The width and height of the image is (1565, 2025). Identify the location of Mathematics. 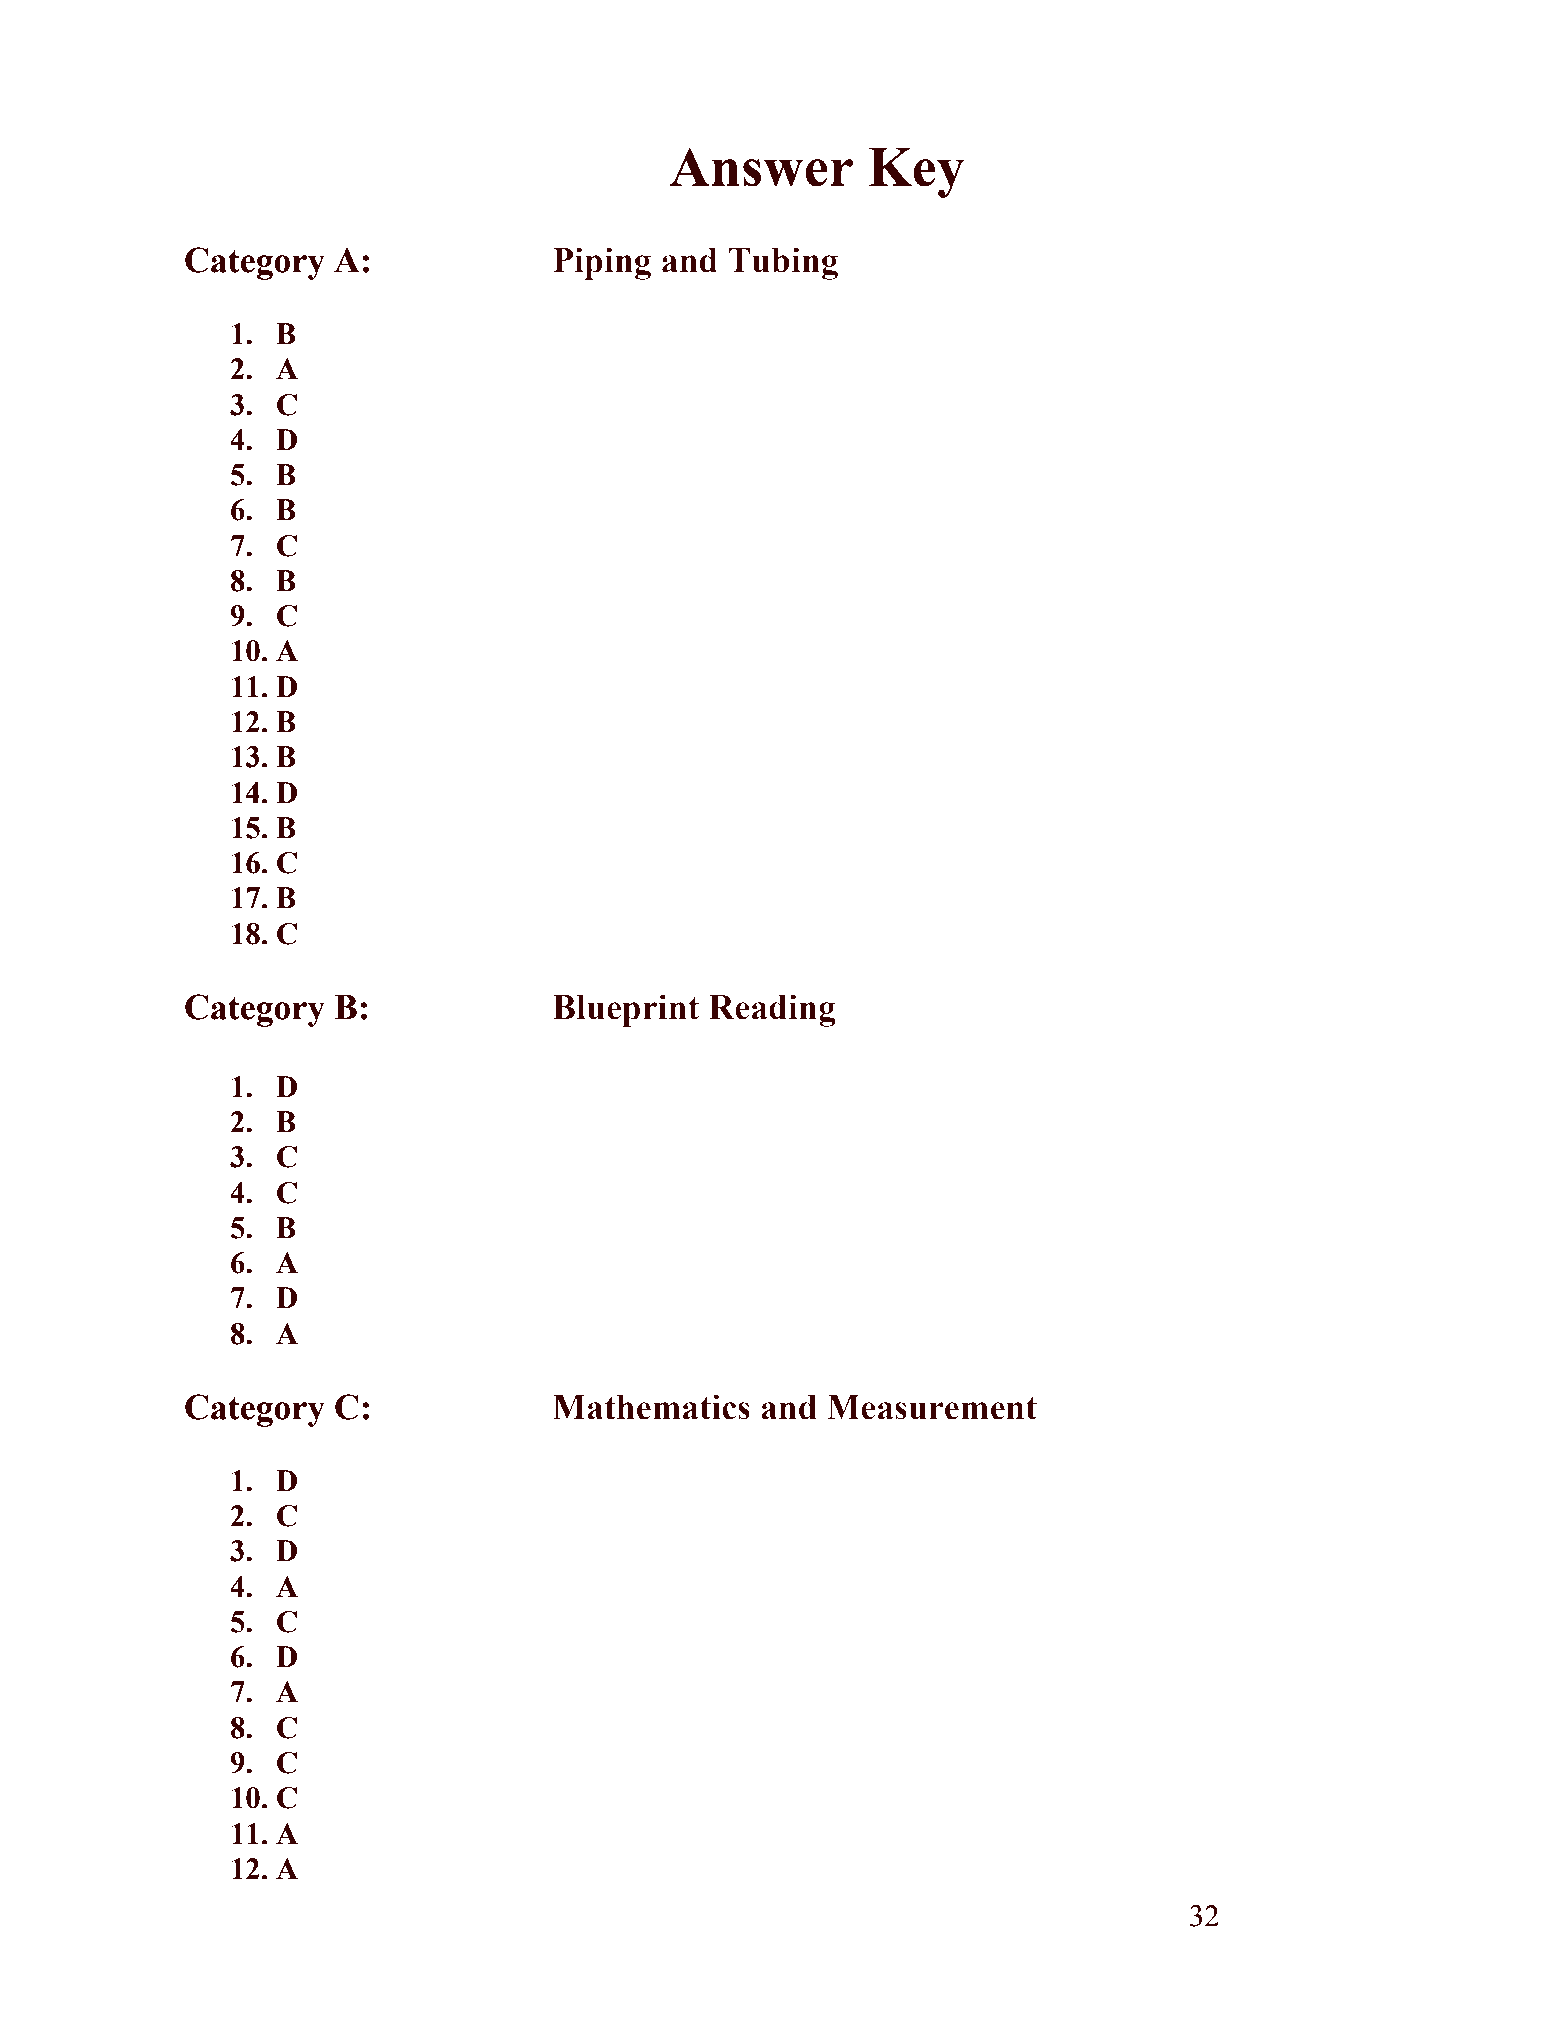
(651, 1407).
